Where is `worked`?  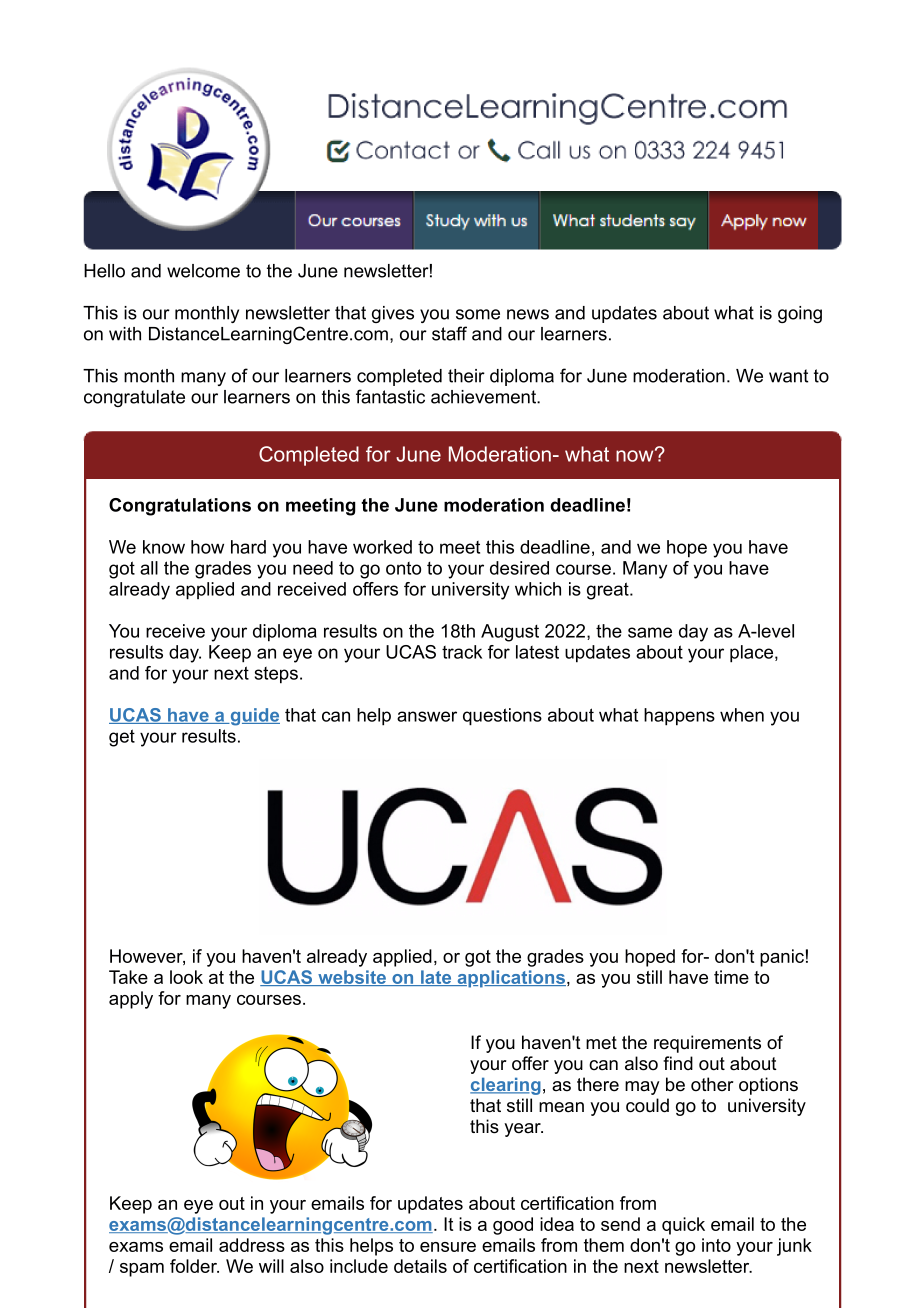 worked is located at coordinates (382, 547).
